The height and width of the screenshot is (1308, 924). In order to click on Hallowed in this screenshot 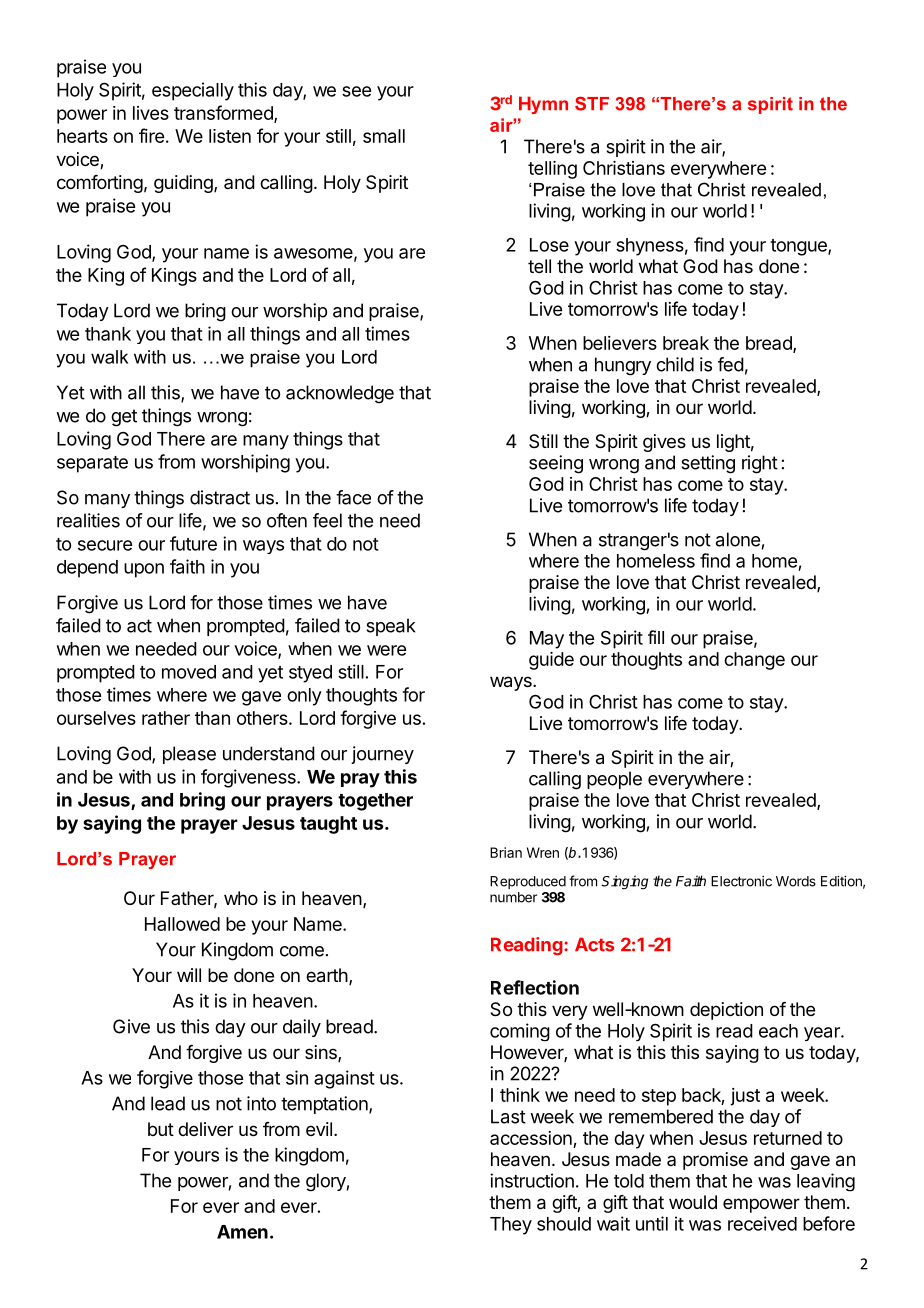, I will do `click(182, 924)`.
